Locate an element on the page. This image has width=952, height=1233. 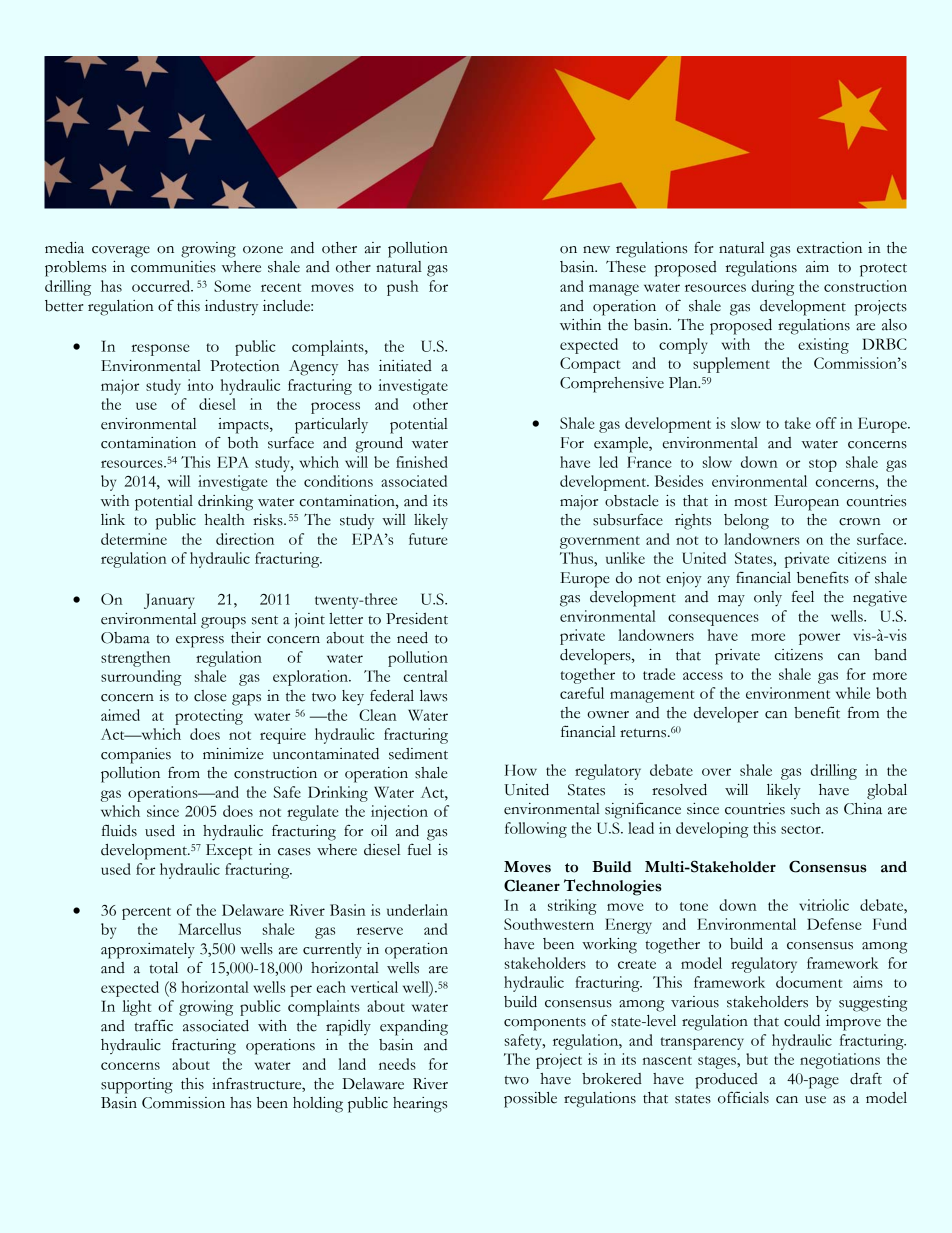
supporting is located at coordinates (137, 1086).
